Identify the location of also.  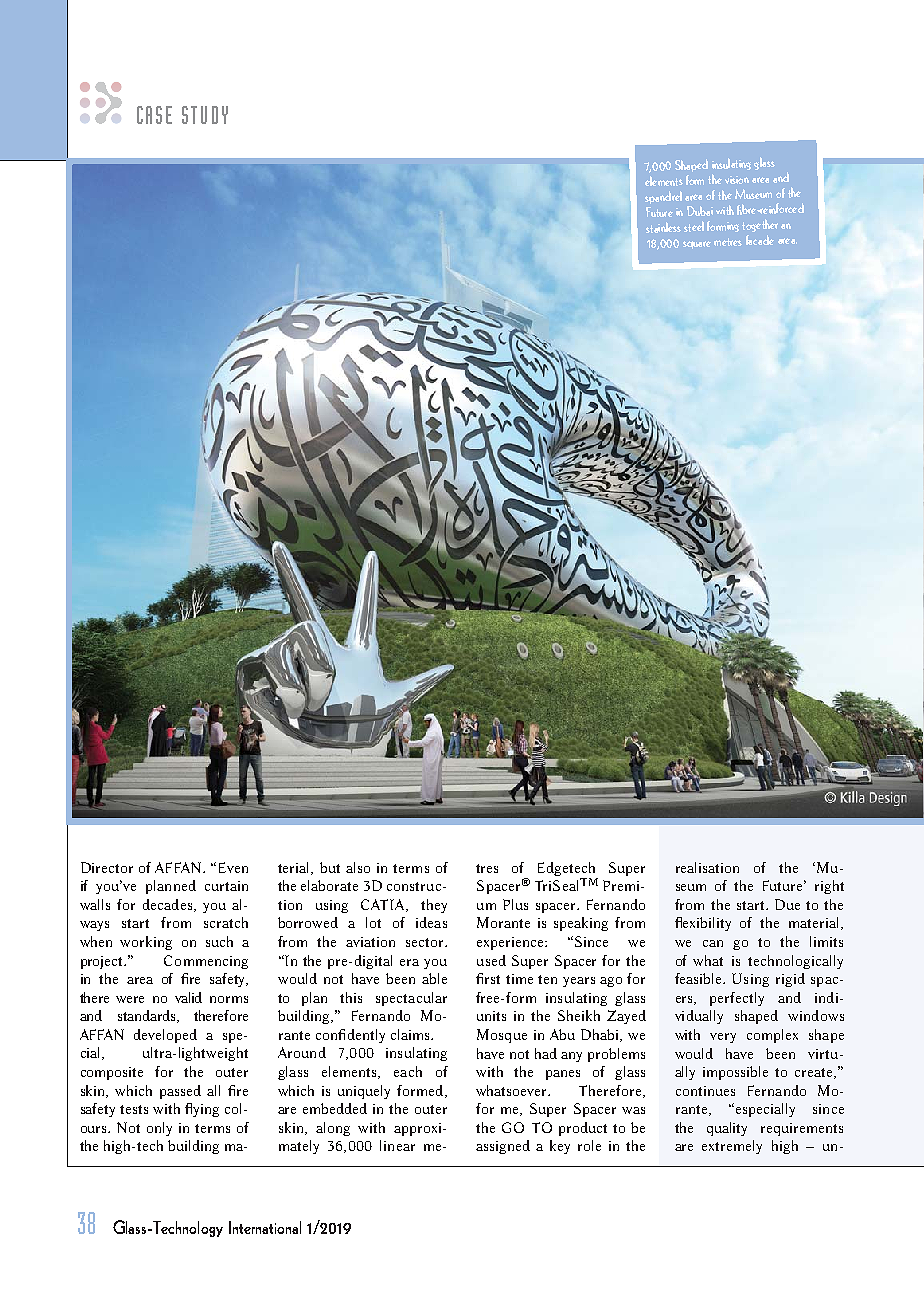
(358, 867).
